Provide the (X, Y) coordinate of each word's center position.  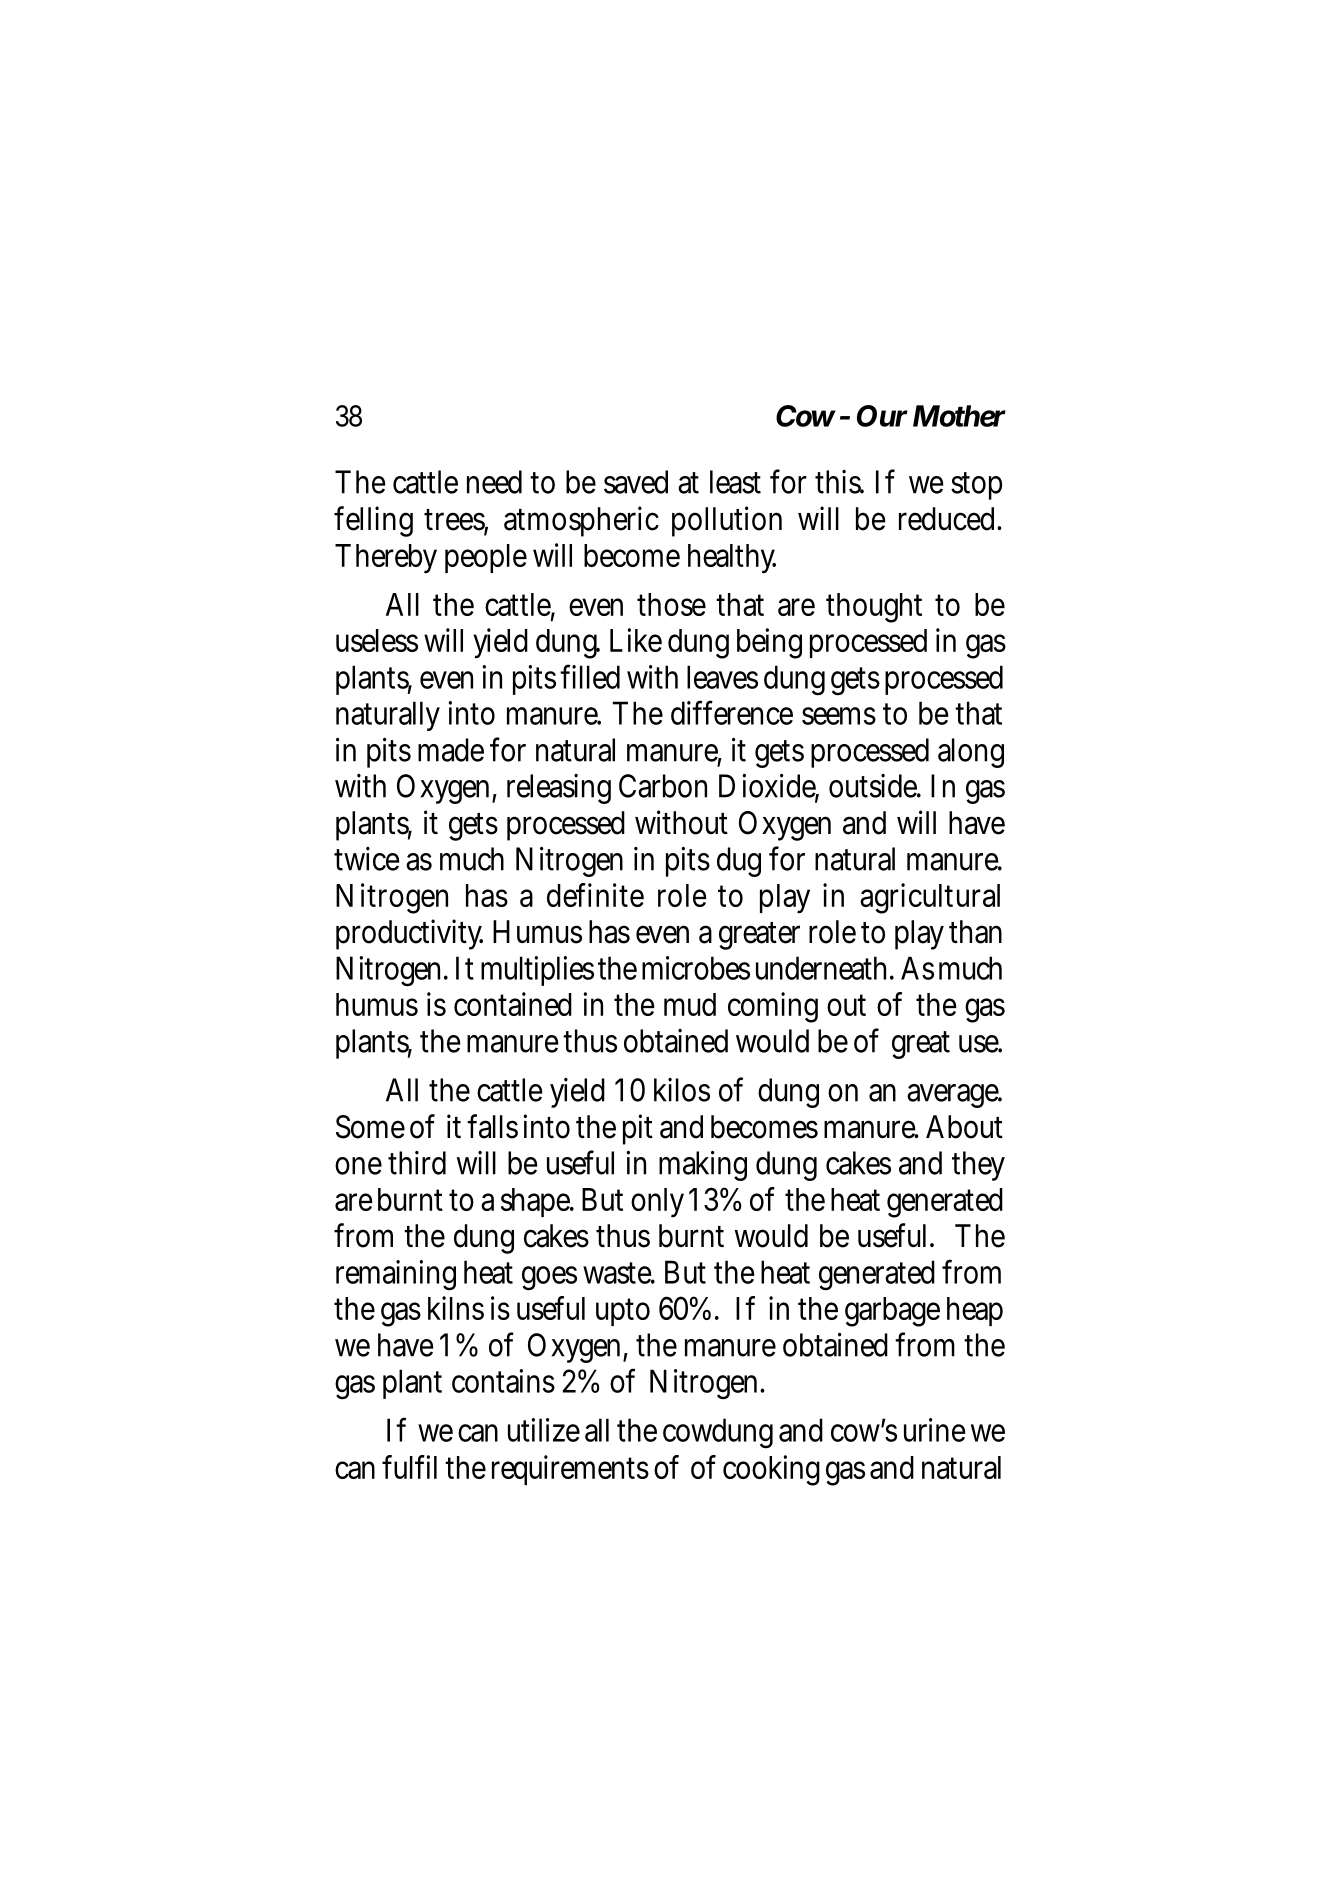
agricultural (930, 898)
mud (690, 1004)
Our (882, 416)
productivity (409, 934)
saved (636, 482)
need (494, 482)
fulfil (409, 1467)
